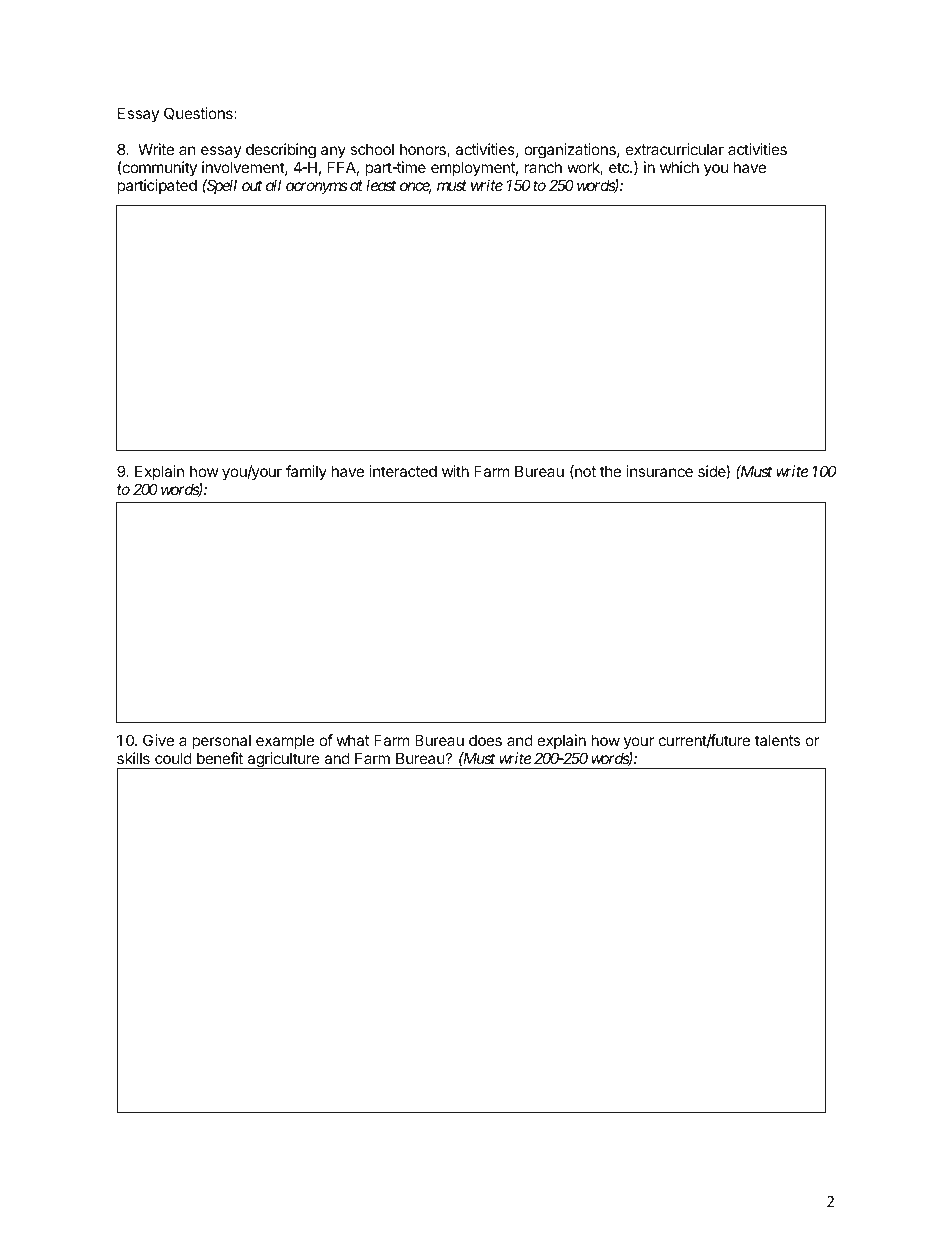  Describe the element at coordinates (273, 185) in the screenshot. I see `all` at that location.
